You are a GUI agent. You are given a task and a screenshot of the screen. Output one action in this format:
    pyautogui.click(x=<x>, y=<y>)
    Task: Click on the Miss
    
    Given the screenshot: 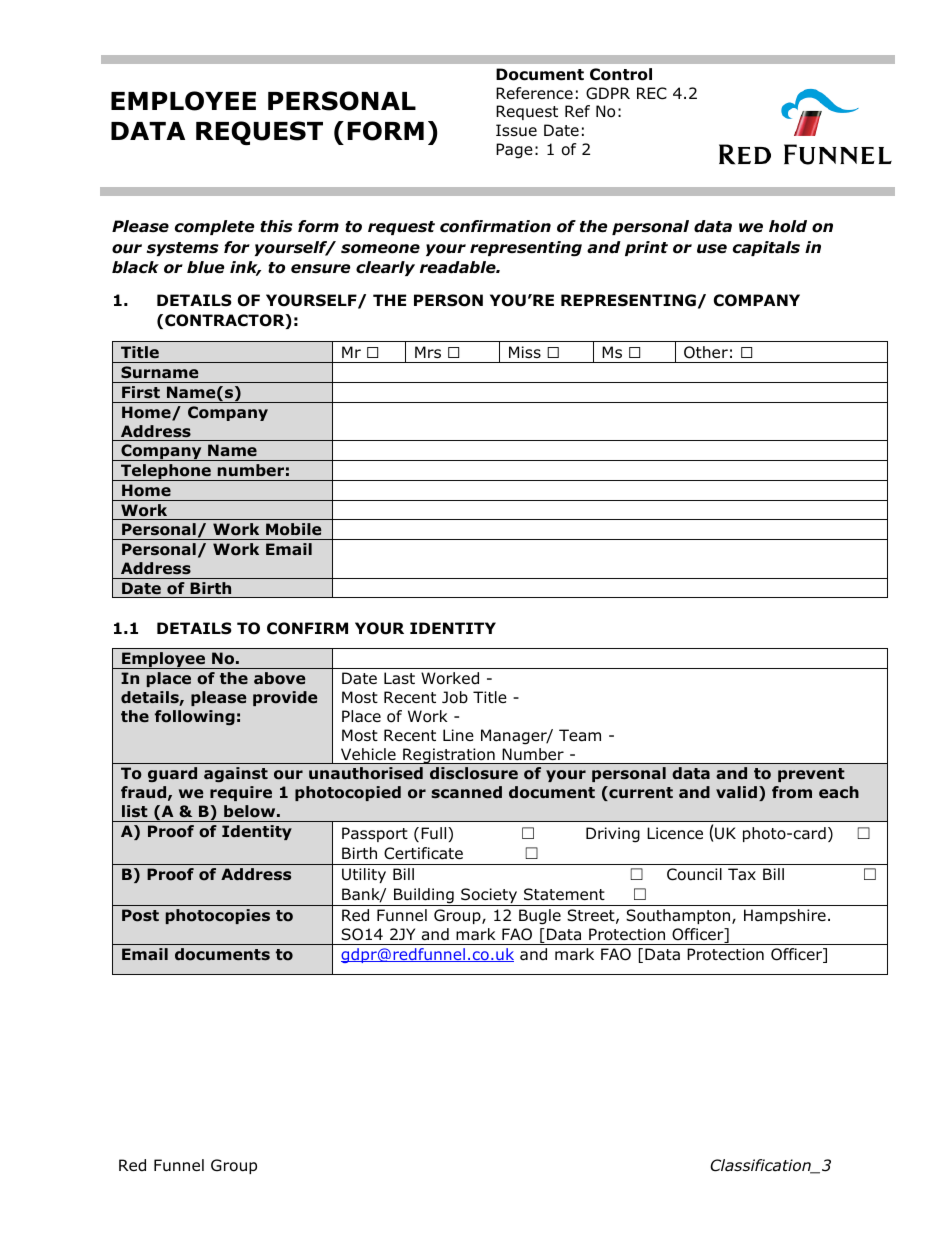 What is the action you would take?
    pyautogui.click(x=525, y=352)
